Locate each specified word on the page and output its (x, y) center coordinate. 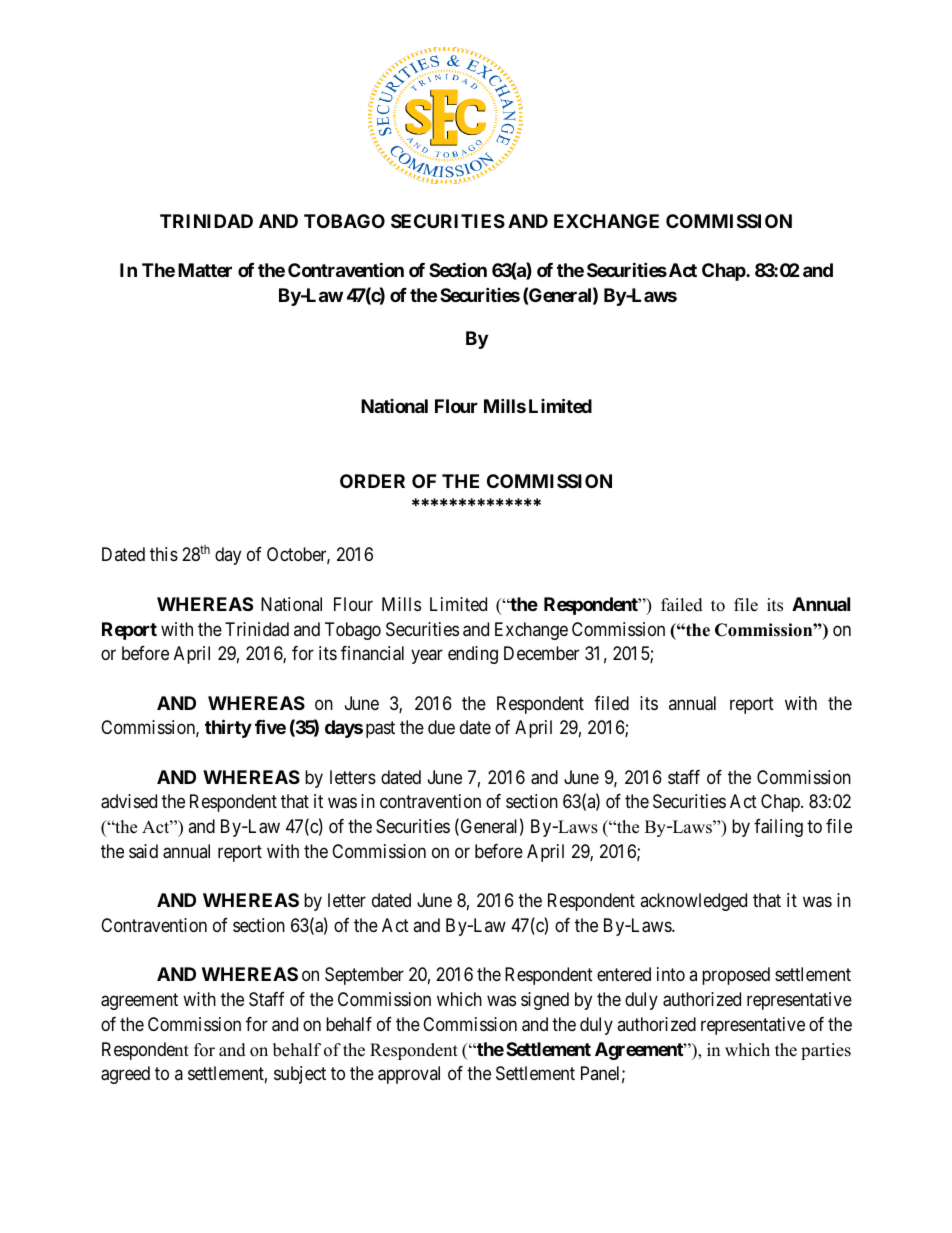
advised (129, 801)
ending (473, 655)
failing (778, 828)
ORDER (372, 481)
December (541, 653)
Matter (205, 270)
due (441, 727)
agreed (125, 1075)
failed (682, 605)
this (164, 554)
